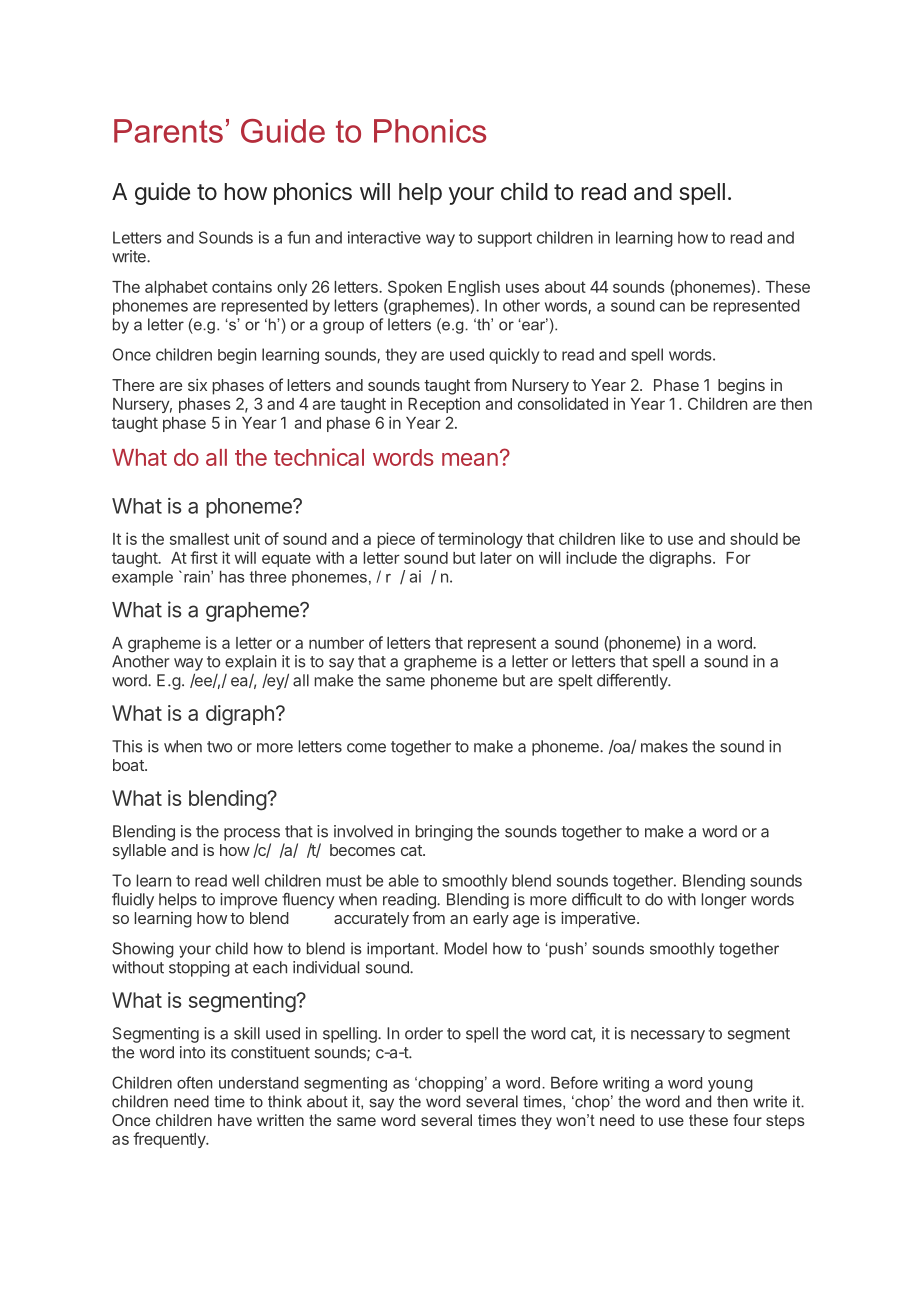 The image size is (924, 1308). Describe the element at coordinates (496, 558) in the screenshot. I see `later` at that location.
